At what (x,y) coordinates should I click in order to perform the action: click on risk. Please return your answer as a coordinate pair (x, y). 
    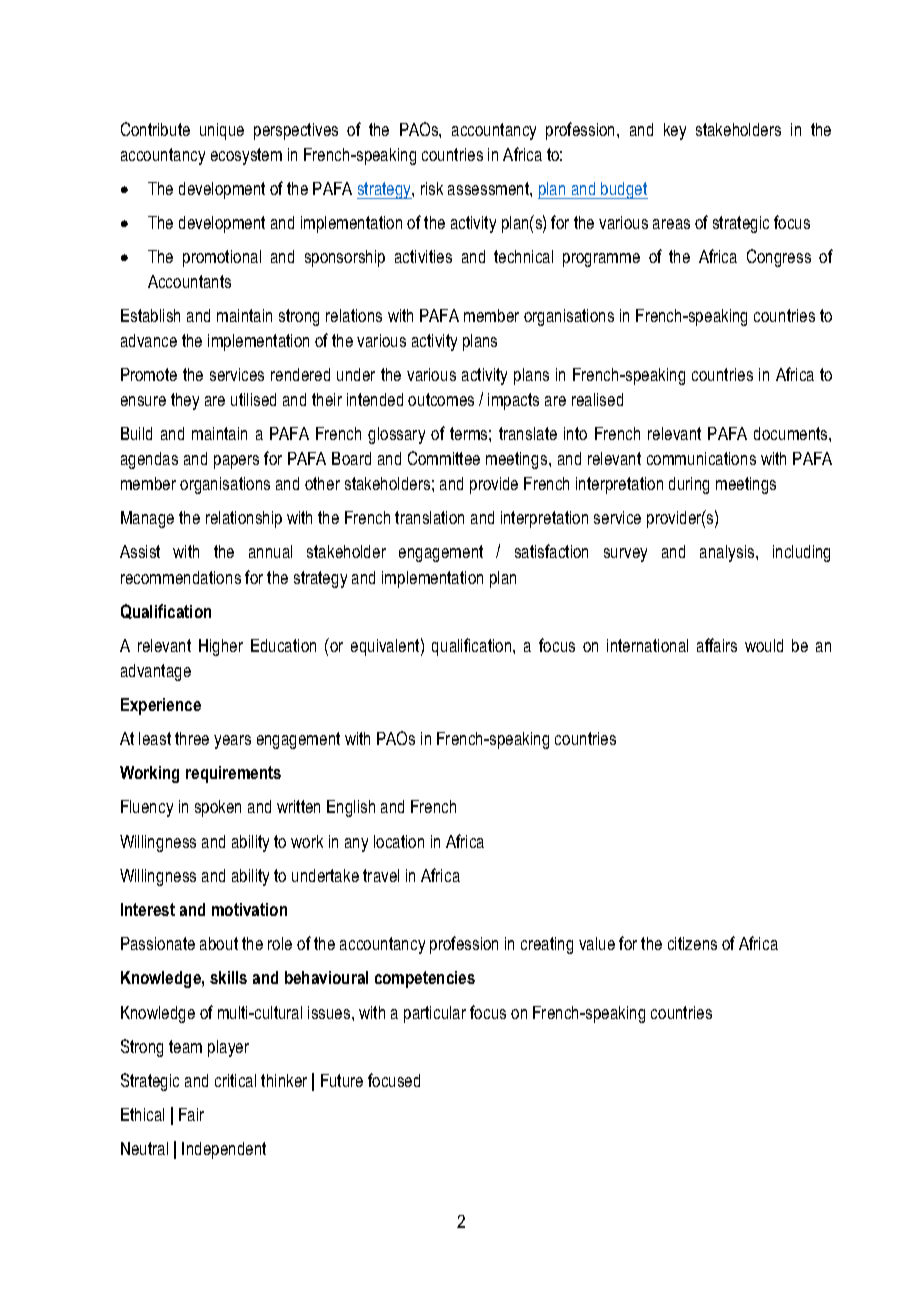
    Looking at the image, I should click on (432, 188).
